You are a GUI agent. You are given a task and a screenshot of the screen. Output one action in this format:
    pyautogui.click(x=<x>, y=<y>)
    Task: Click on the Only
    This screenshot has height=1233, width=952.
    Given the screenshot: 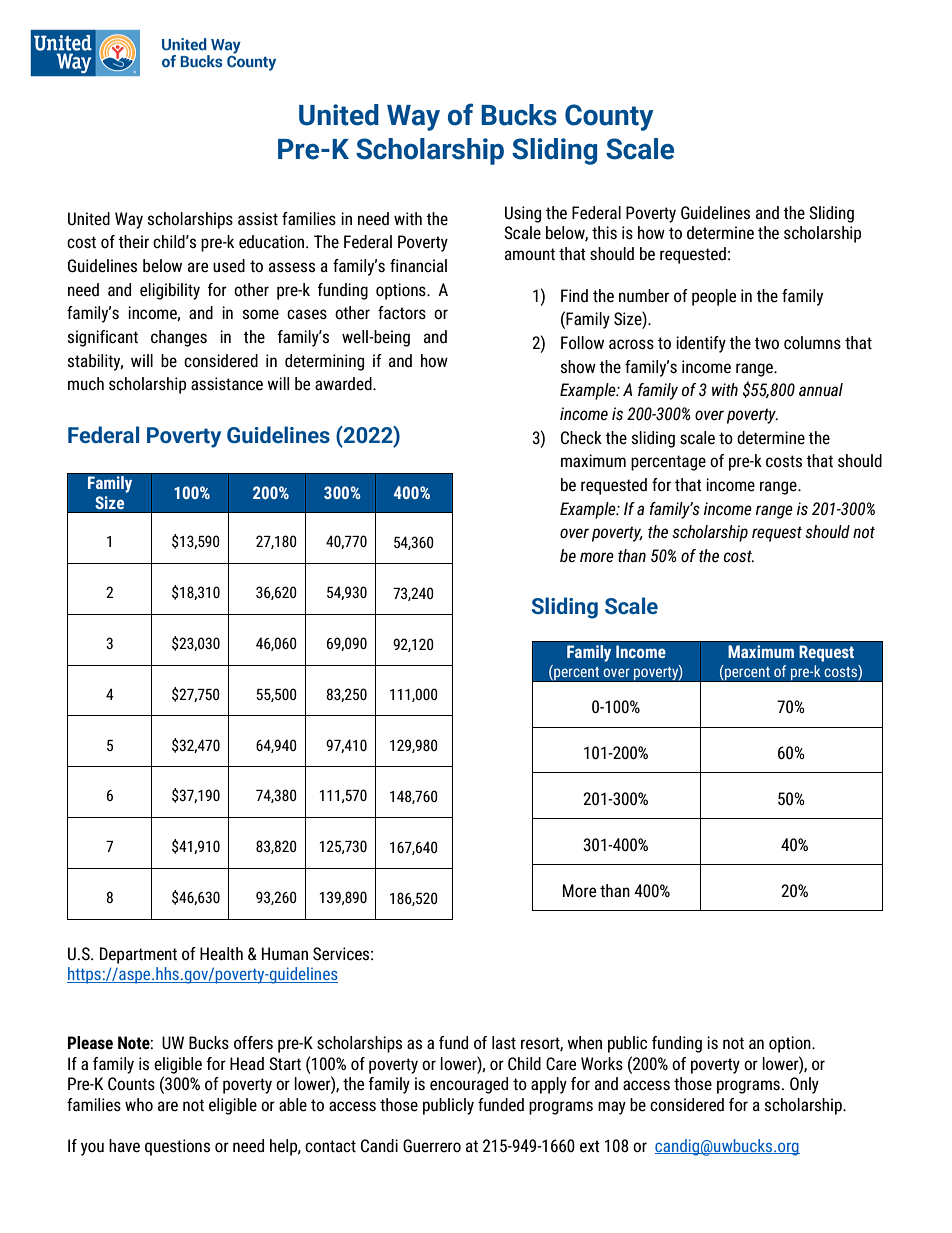 What is the action you would take?
    pyautogui.click(x=804, y=1085)
